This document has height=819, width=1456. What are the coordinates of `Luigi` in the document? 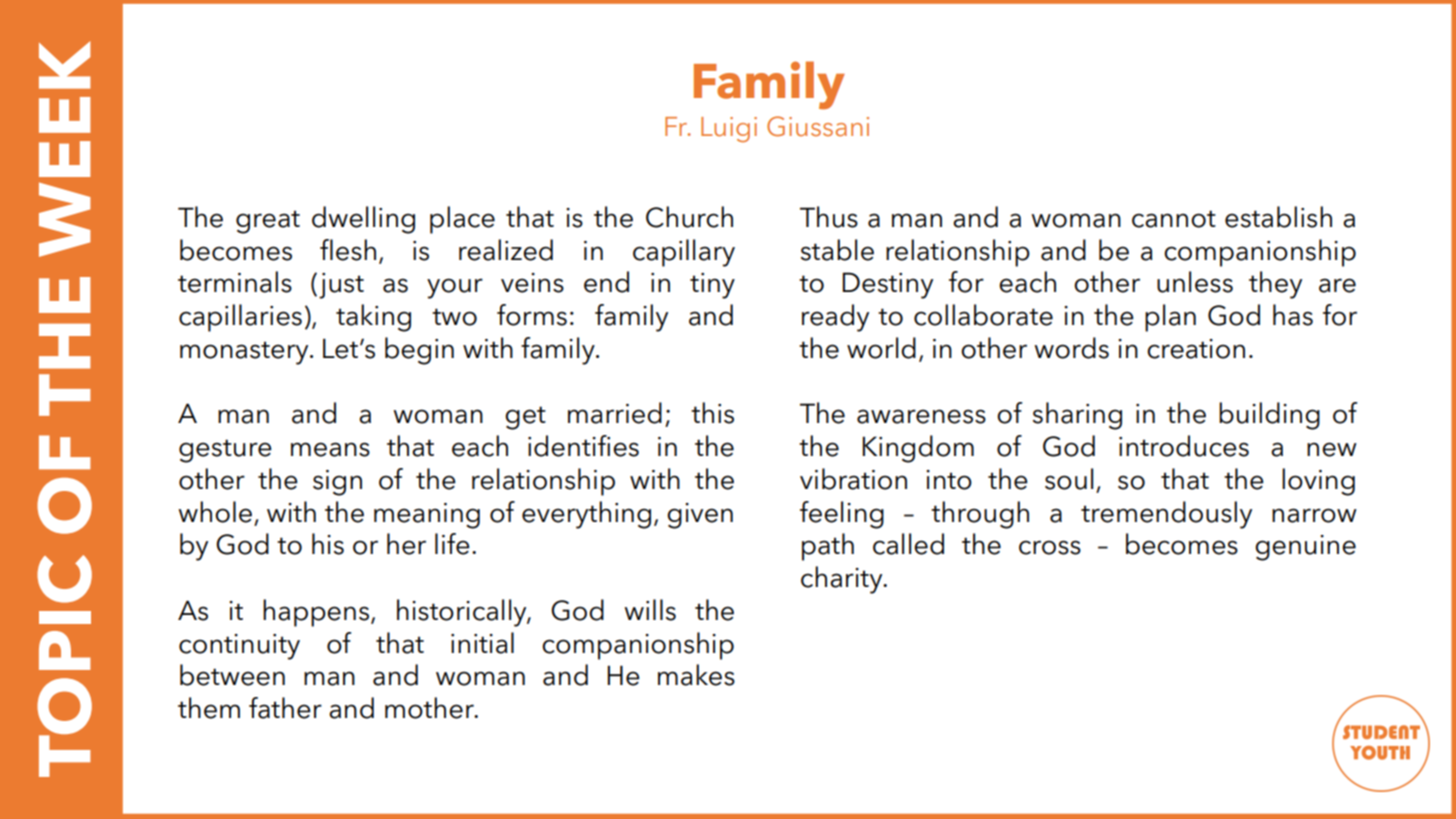 It's located at (729, 129).
